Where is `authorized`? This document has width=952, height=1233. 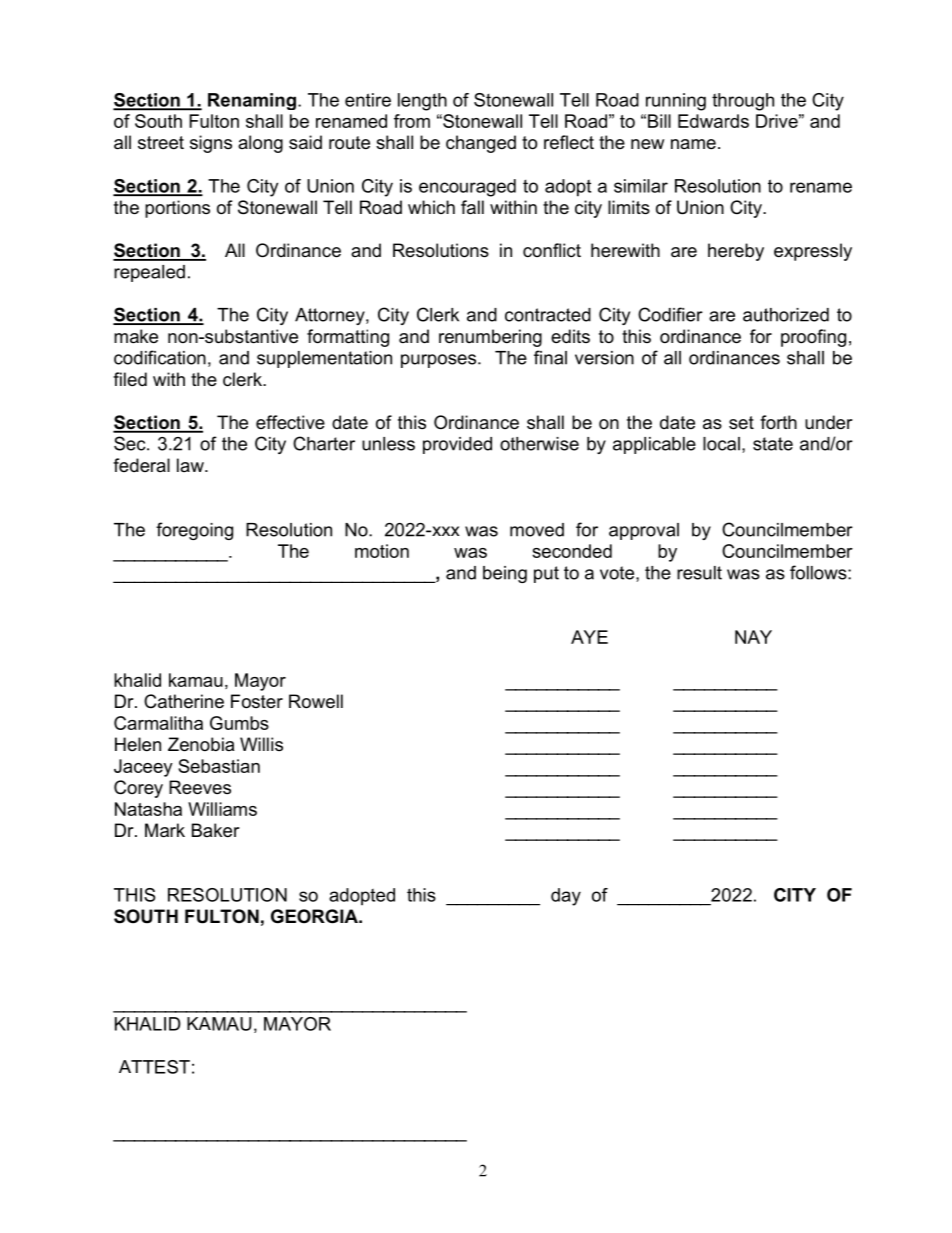 authorized is located at coordinates (786, 315).
